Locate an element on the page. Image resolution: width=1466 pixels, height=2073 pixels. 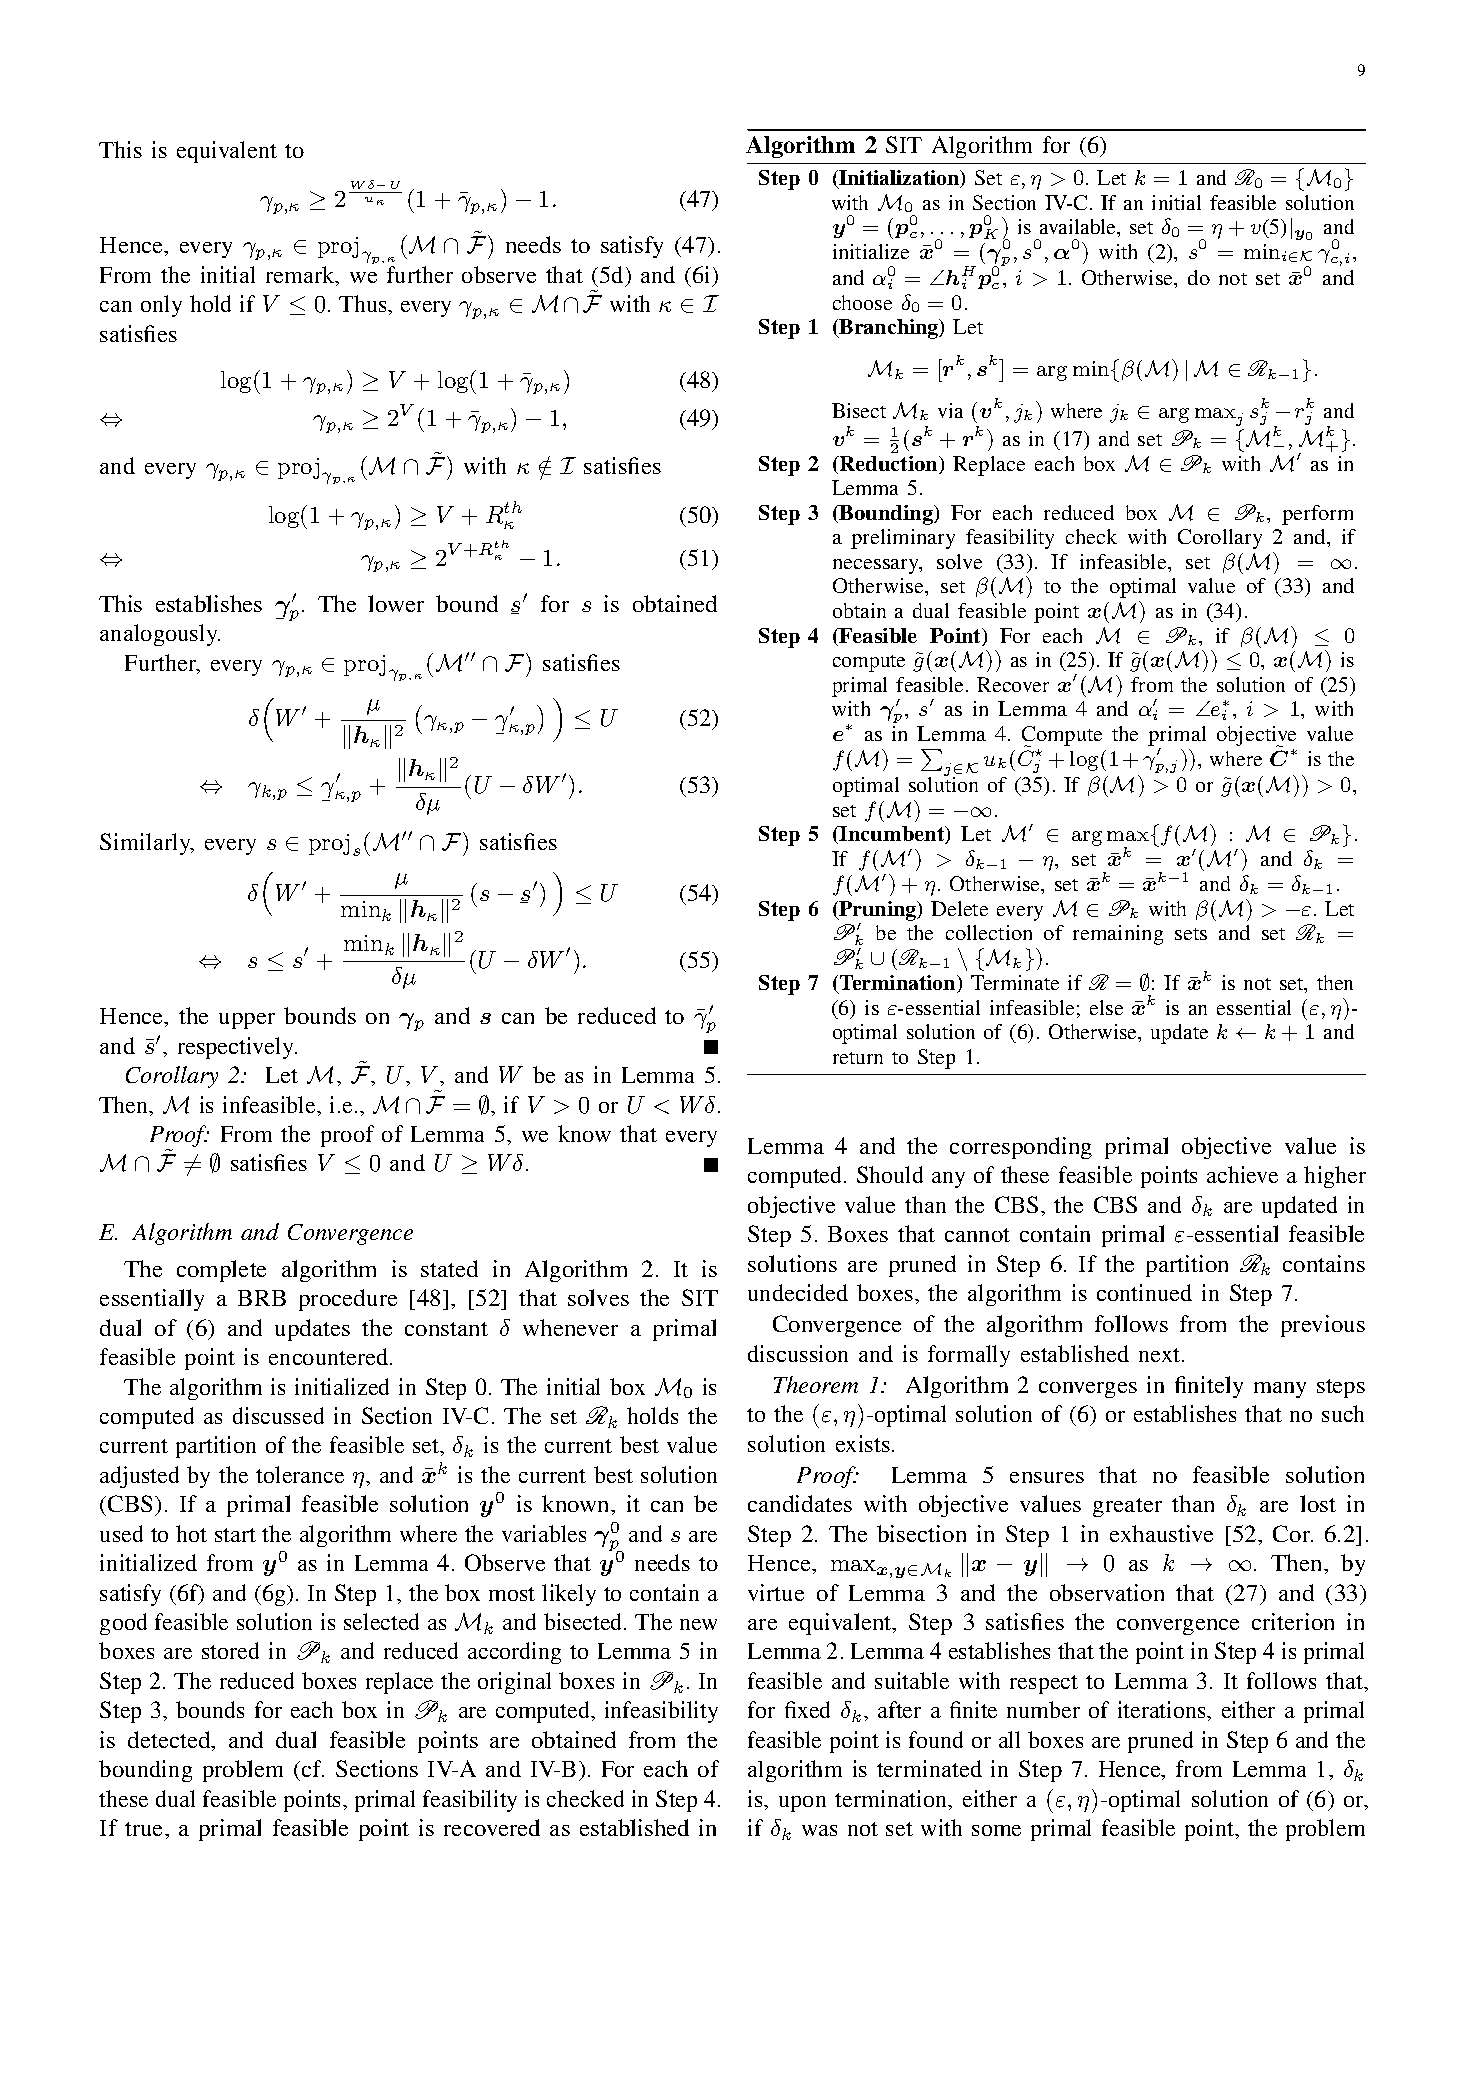
detected is located at coordinates (170, 1741).
